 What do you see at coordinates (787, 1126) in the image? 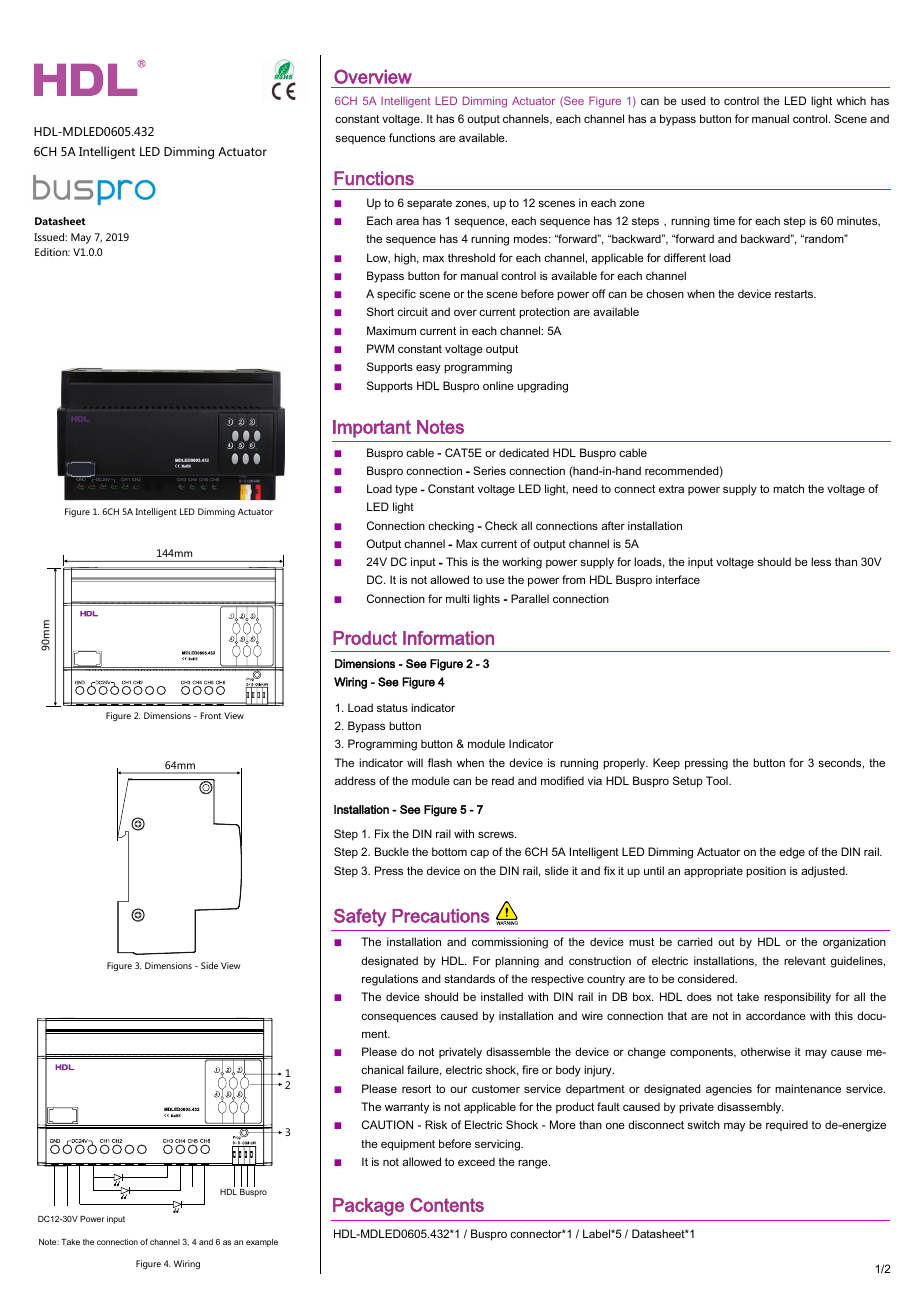
I see `required` at bounding box center [787, 1126].
